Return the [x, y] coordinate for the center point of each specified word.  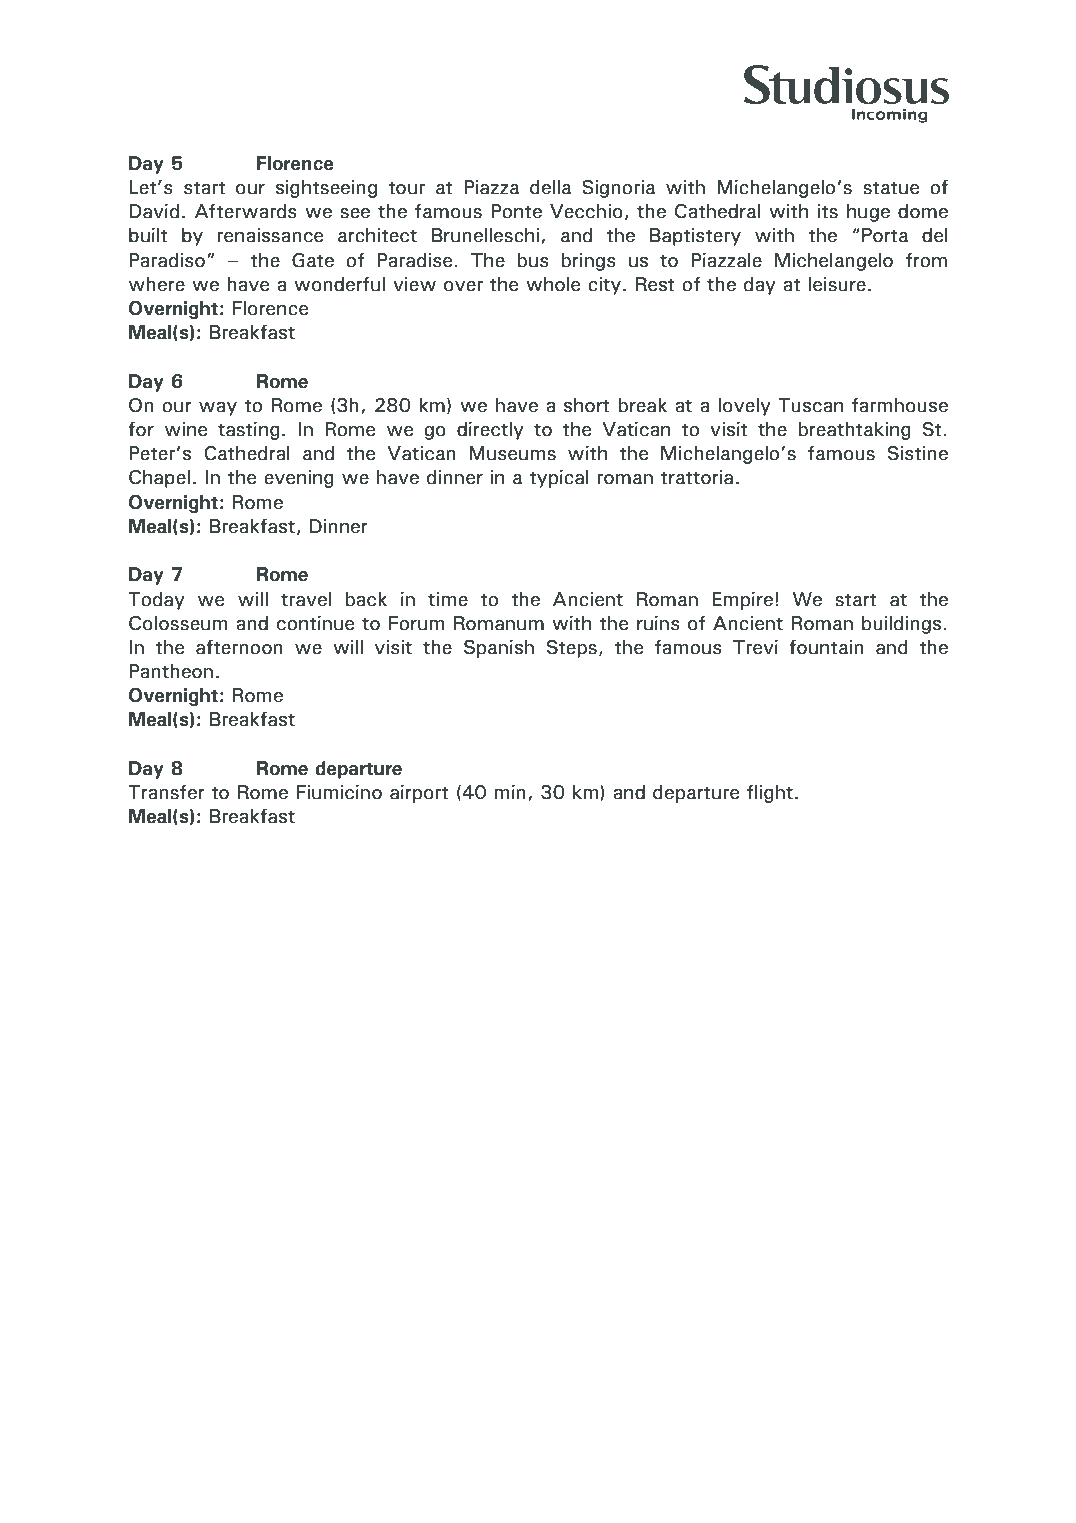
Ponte [516, 211]
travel [306, 599]
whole [553, 284]
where [157, 284]
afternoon [239, 647]
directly [490, 431]
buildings [901, 625]
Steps [572, 649]
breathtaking [854, 431]
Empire [742, 601]
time [448, 599]
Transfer [166, 792]
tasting [249, 431]
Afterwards [246, 211]
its [828, 211]
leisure [837, 284]
